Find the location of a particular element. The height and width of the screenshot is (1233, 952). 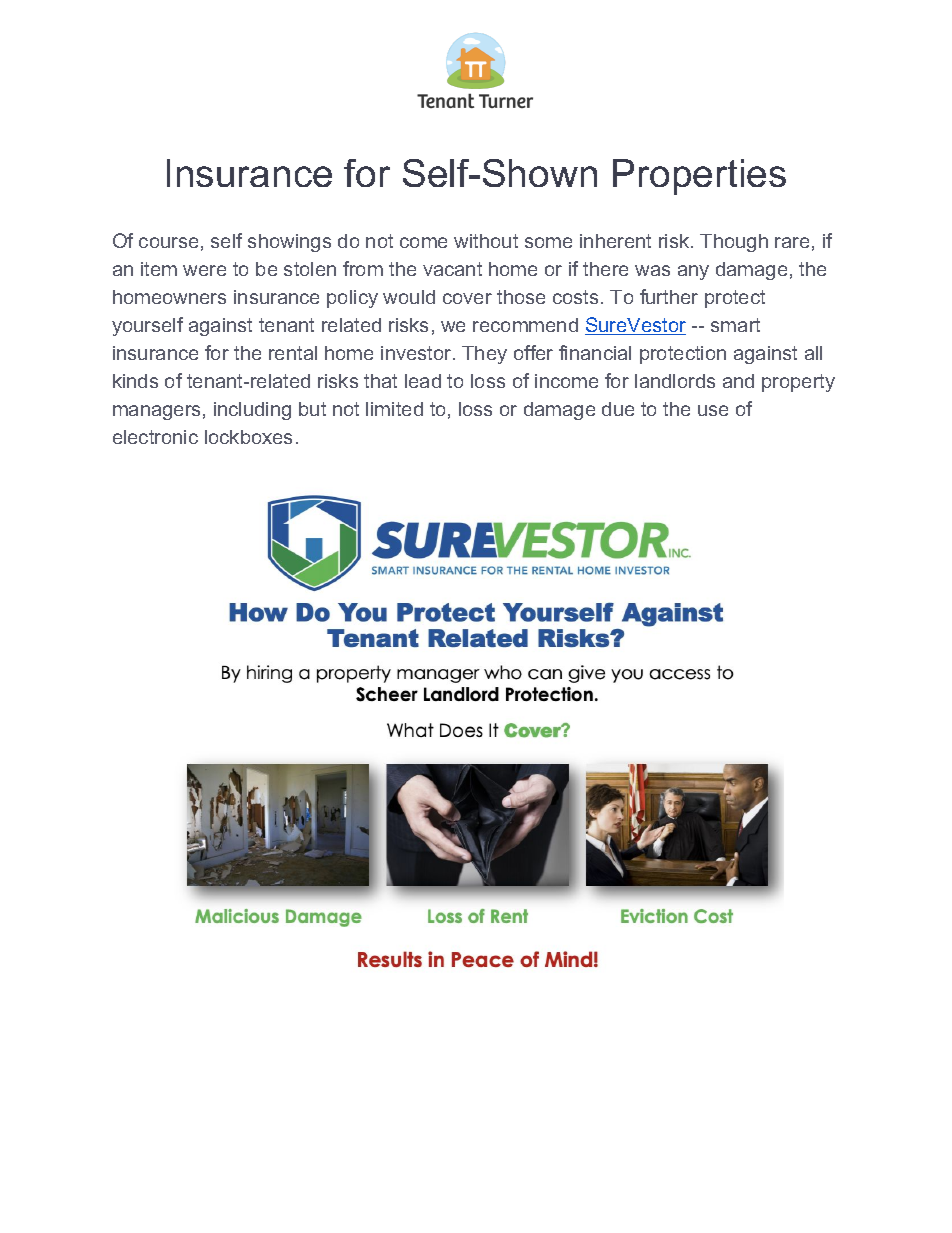

Though is located at coordinates (734, 243).
